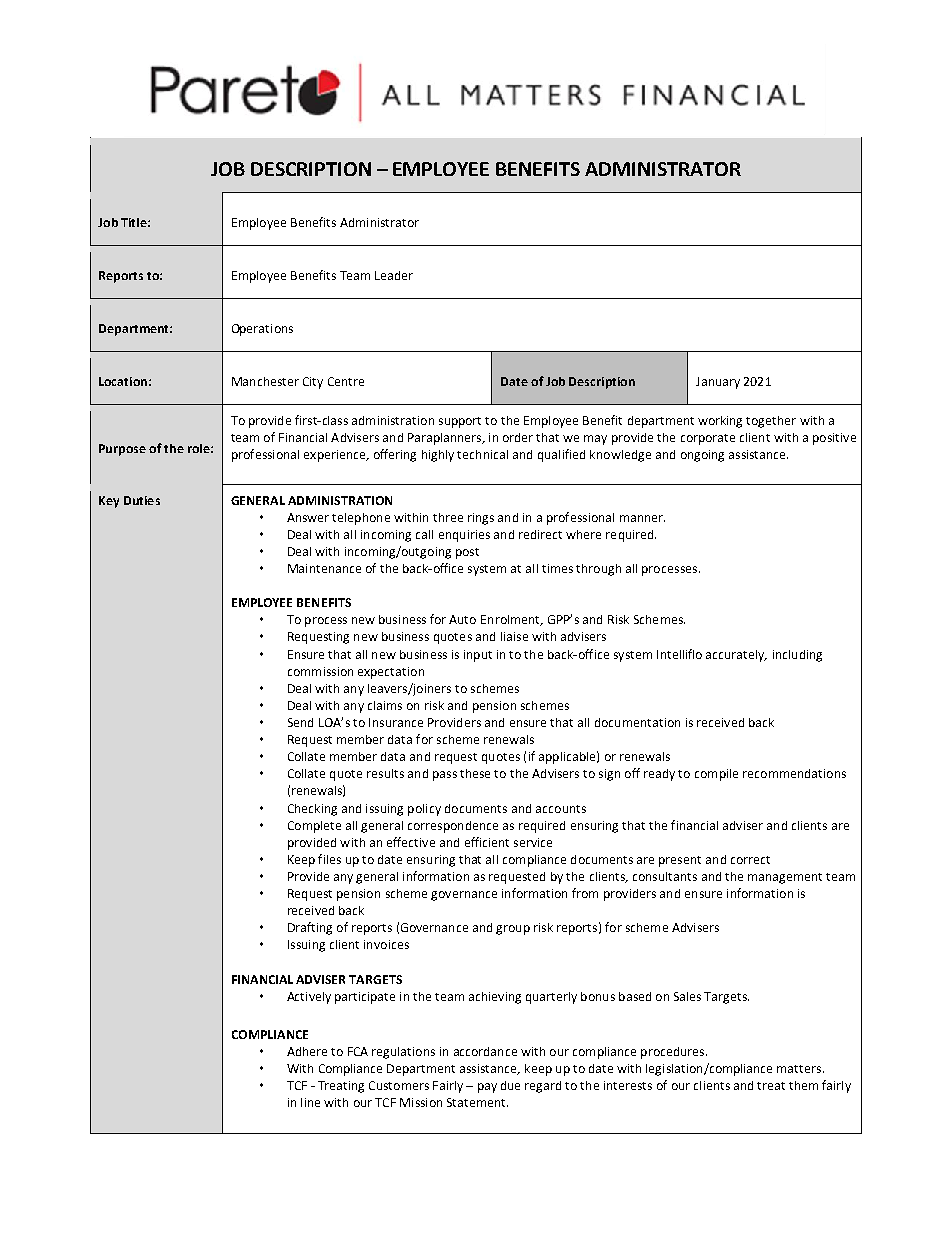 The width and height of the screenshot is (952, 1233). What do you see at coordinates (310, 928) in the screenshot?
I see `Drafting` at bounding box center [310, 928].
